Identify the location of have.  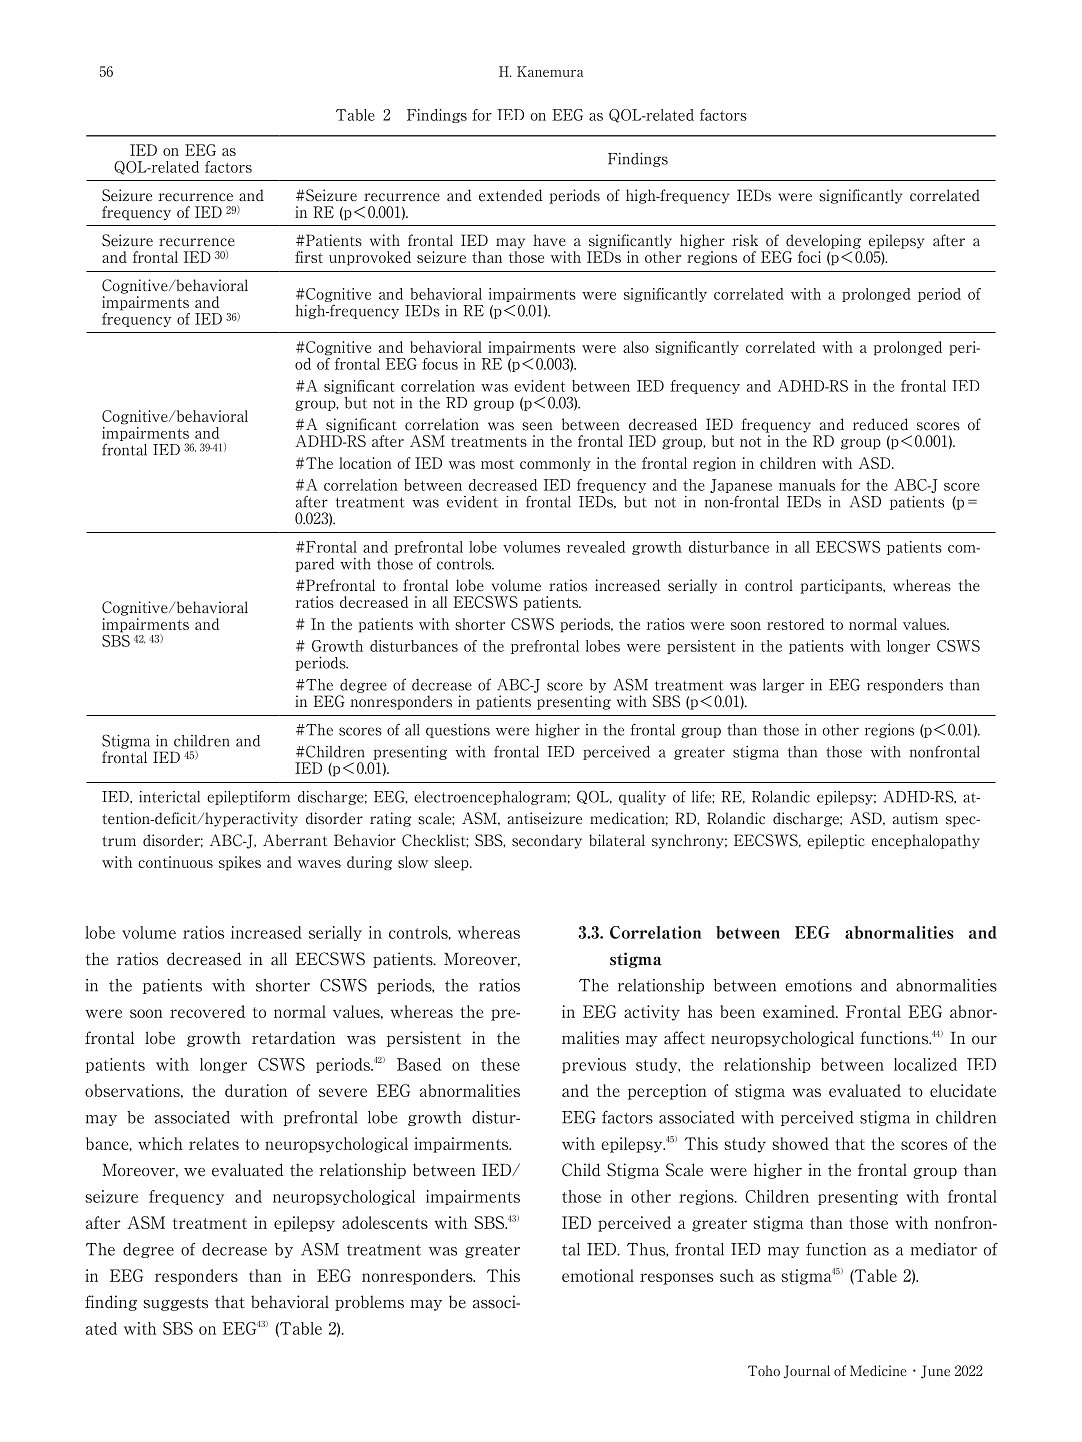
(549, 240).
